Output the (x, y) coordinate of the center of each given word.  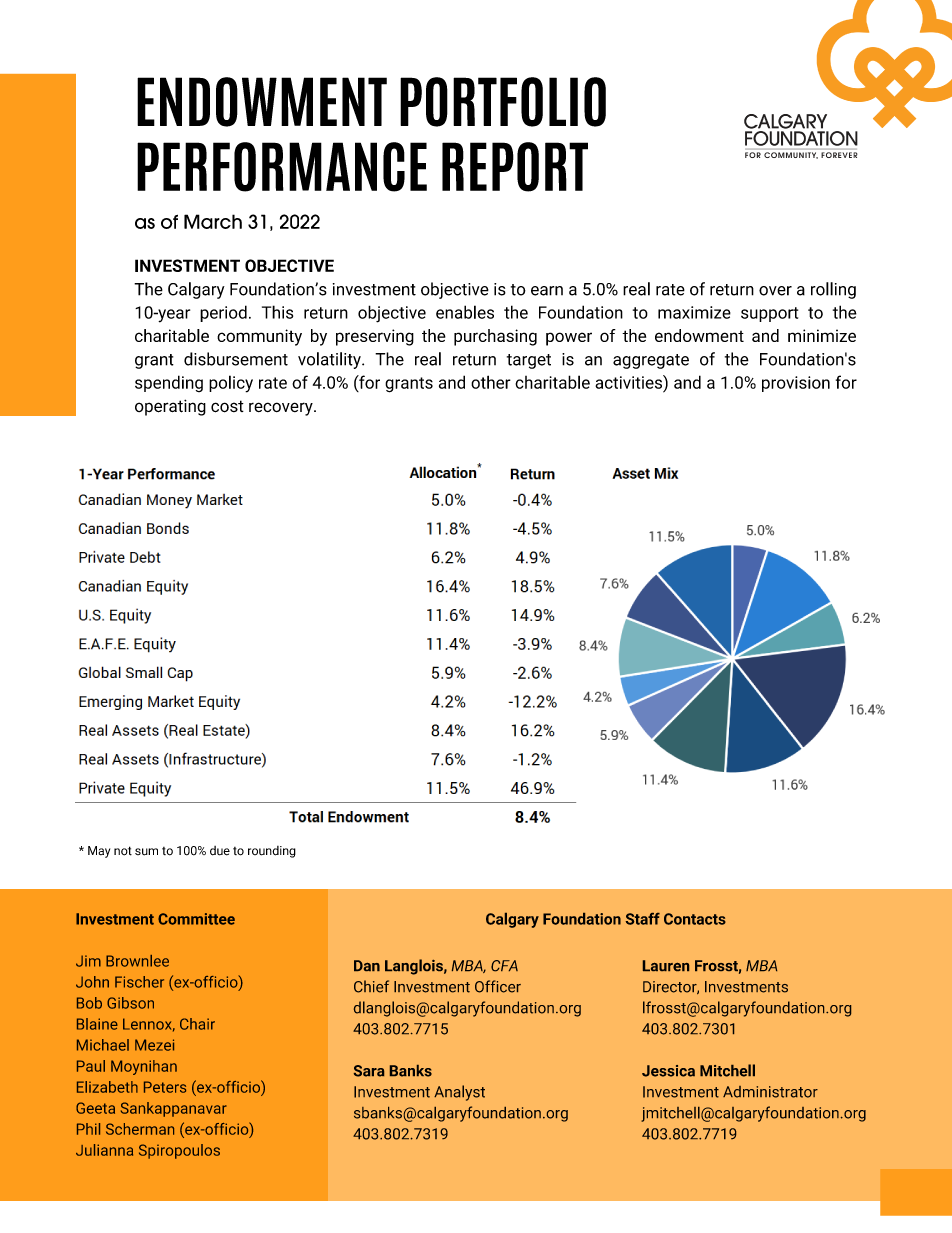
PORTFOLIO (503, 102)
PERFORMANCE (282, 167)
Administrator (770, 1092)
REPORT (515, 167)
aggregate (651, 361)
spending (169, 383)
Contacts (695, 919)
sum (146, 852)
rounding (272, 852)
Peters (165, 1087)
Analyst (459, 1093)
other (491, 382)
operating (170, 407)
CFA (504, 966)
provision (796, 384)
